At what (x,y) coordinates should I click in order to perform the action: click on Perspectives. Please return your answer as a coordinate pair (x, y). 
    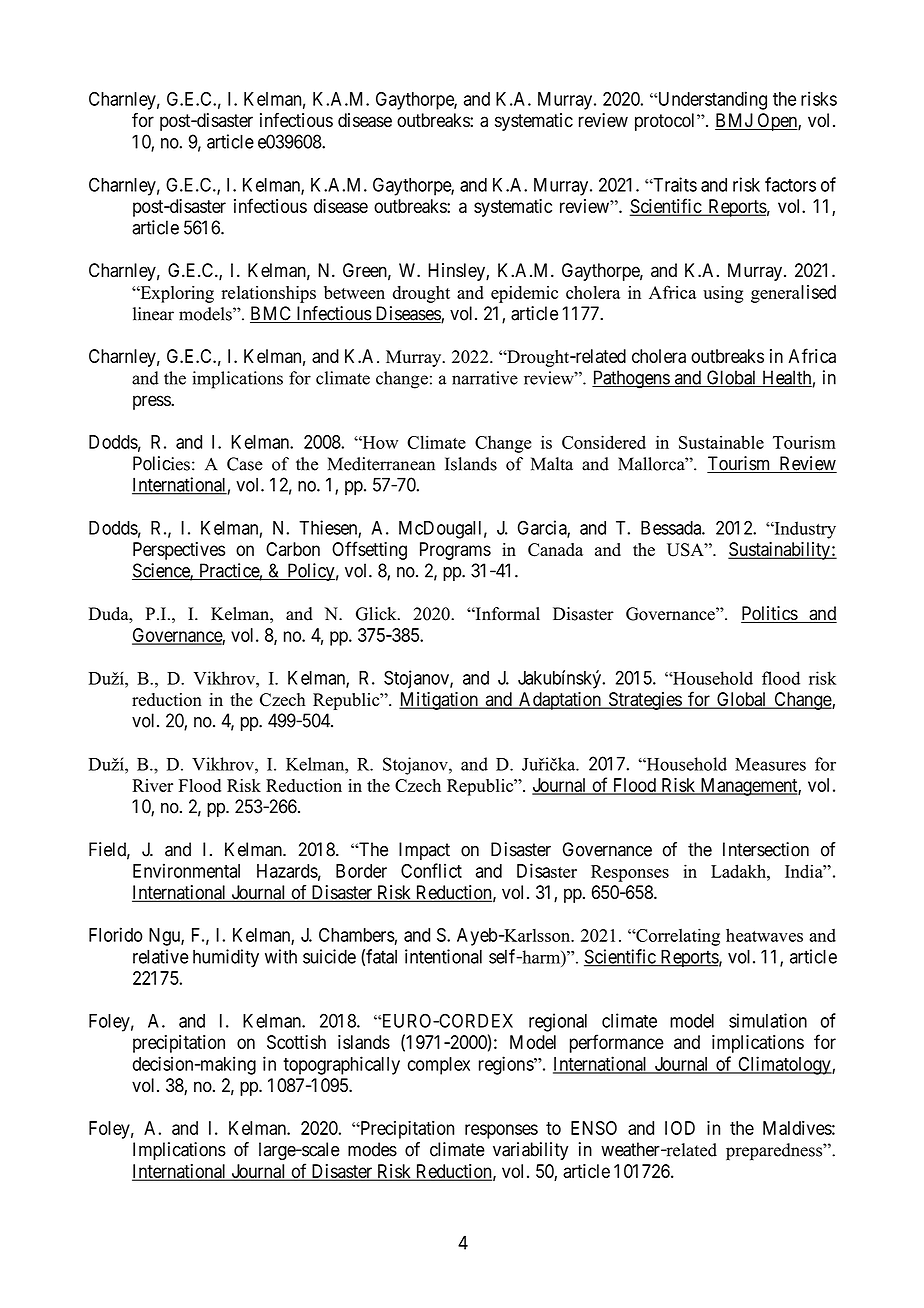
    Looking at the image, I should click on (179, 551).
